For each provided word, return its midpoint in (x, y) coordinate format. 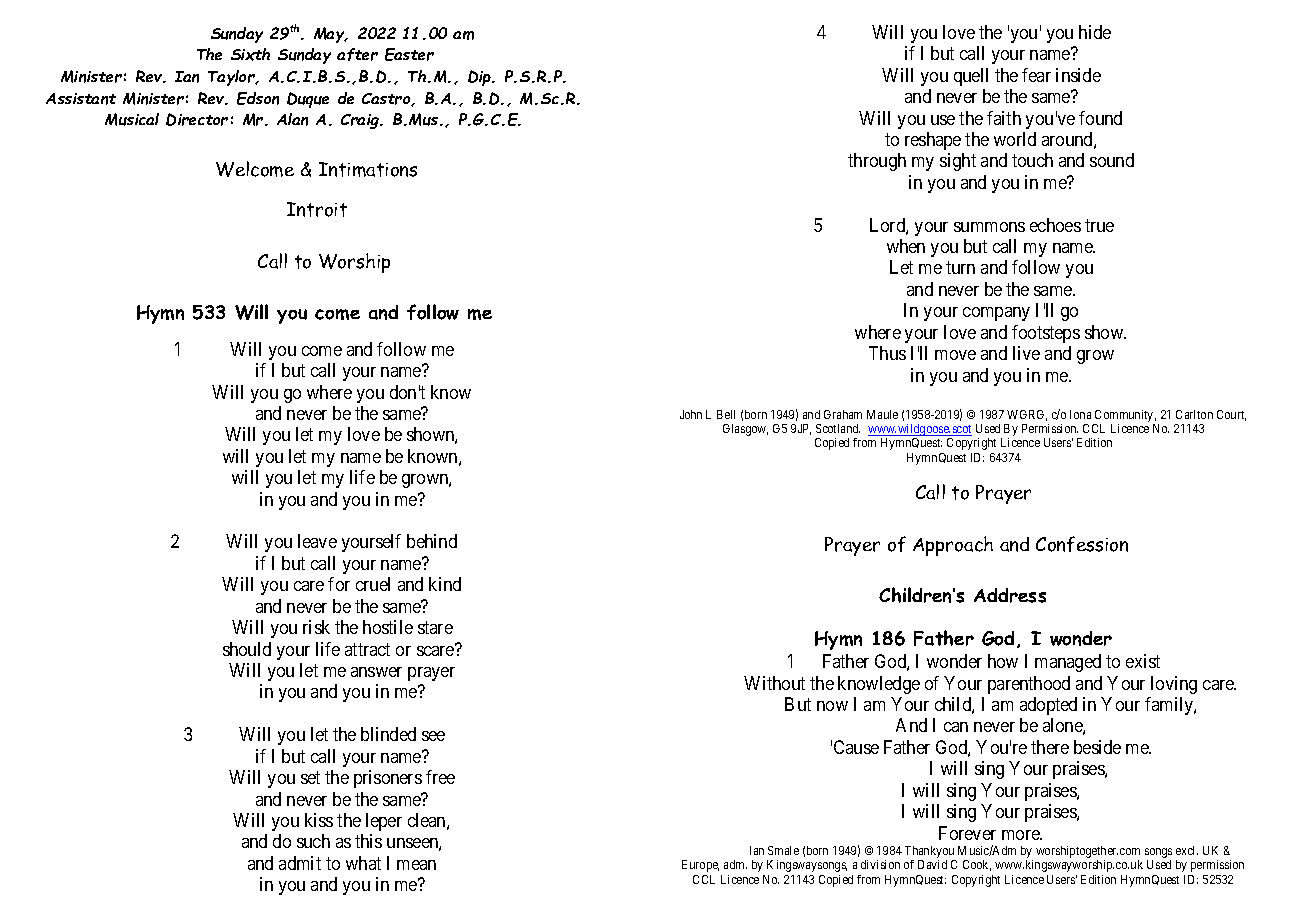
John (691, 414)
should (247, 649)
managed (1068, 663)
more (1022, 835)
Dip (481, 78)
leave (317, 541)
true (1099, 225)
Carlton (1194, 414)
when (906, 246)
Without (774, 683)
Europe (700, 866)
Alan (292, 119)
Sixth (250, 54)
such (313, 841)
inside (1078, 75)
